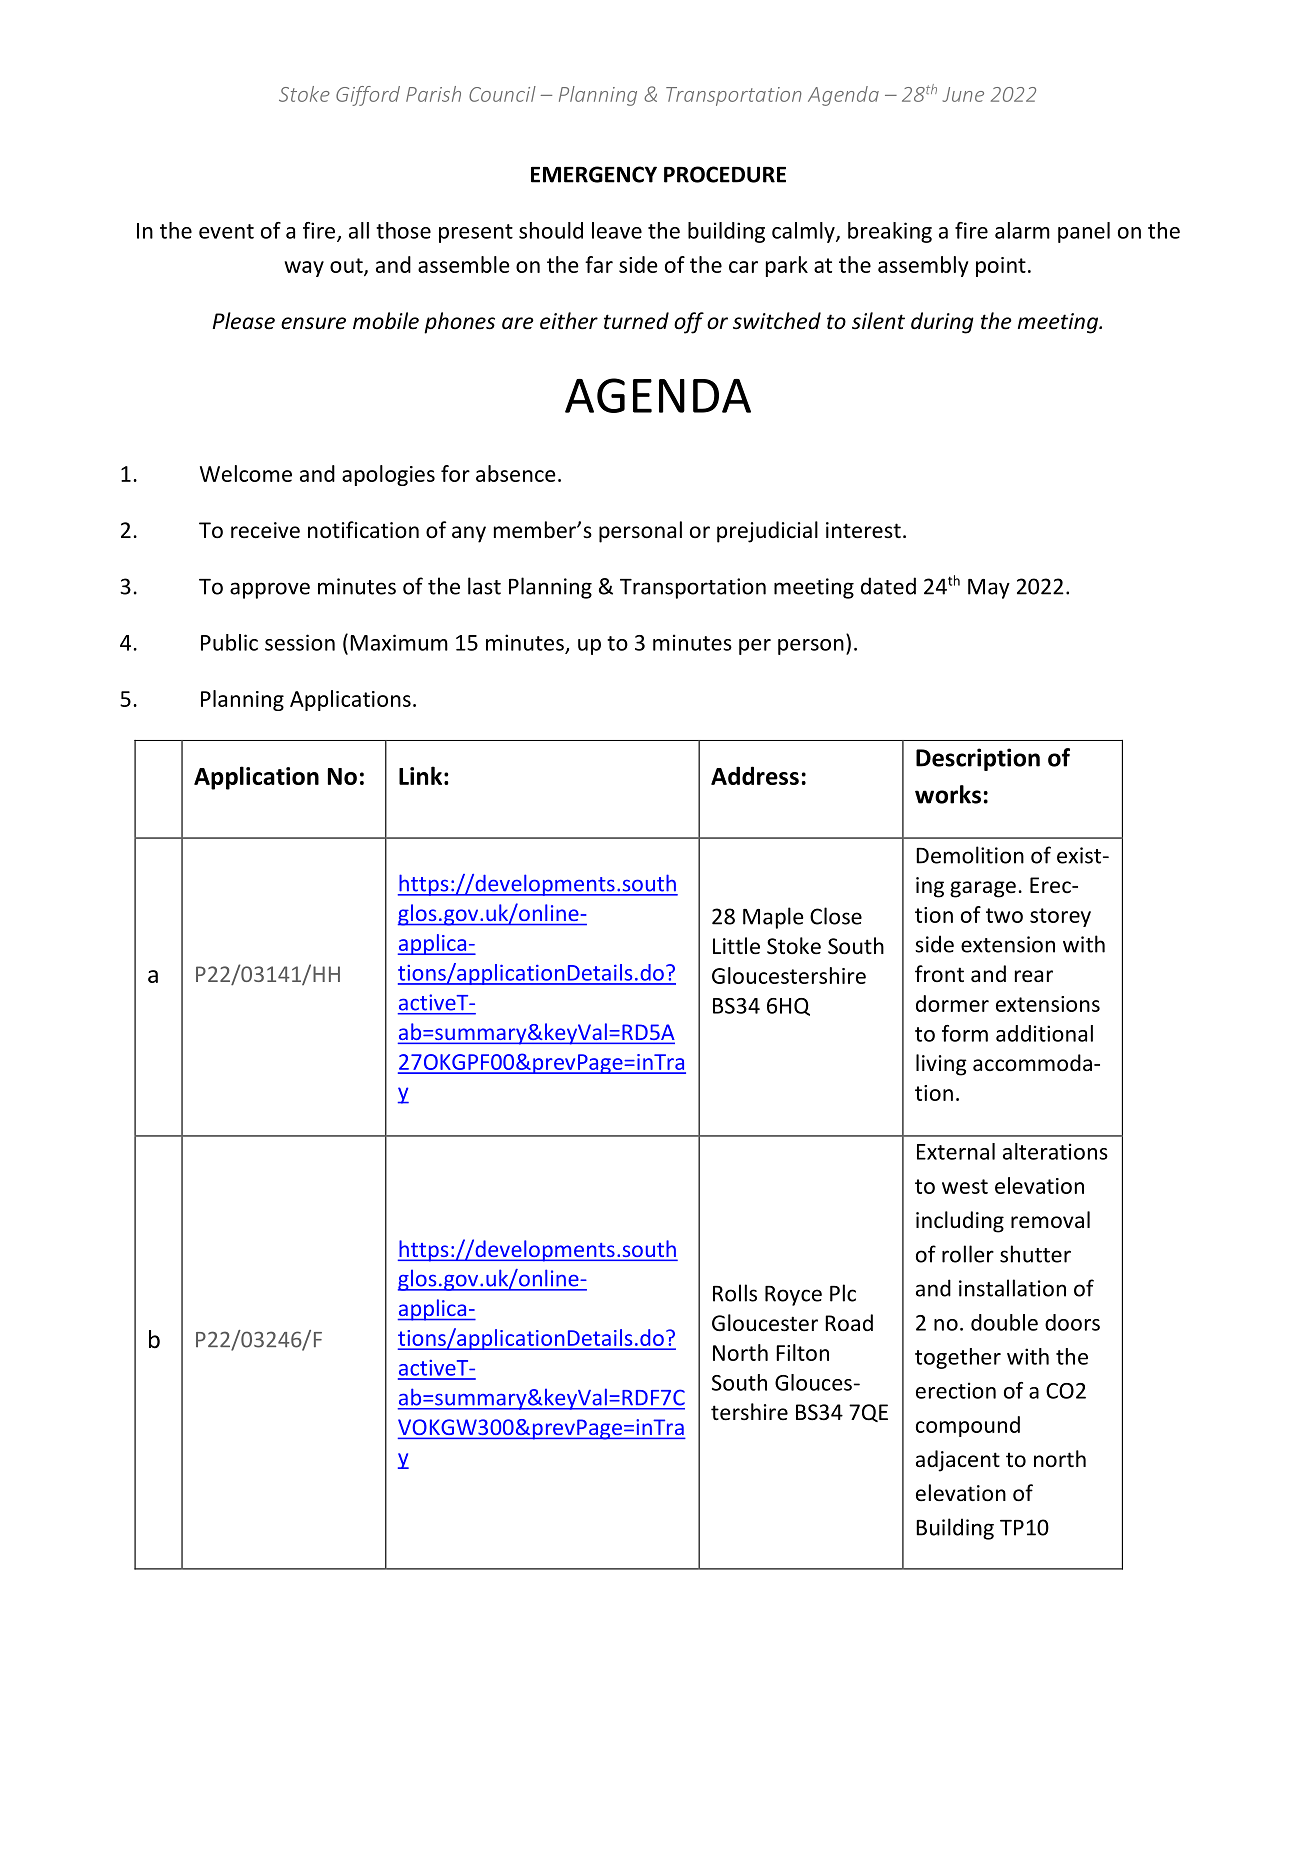 This screenshot has width=1316, height=1861. Describe the element at coordinates (948, 794) in the screenshot. I see `works` at that location.
